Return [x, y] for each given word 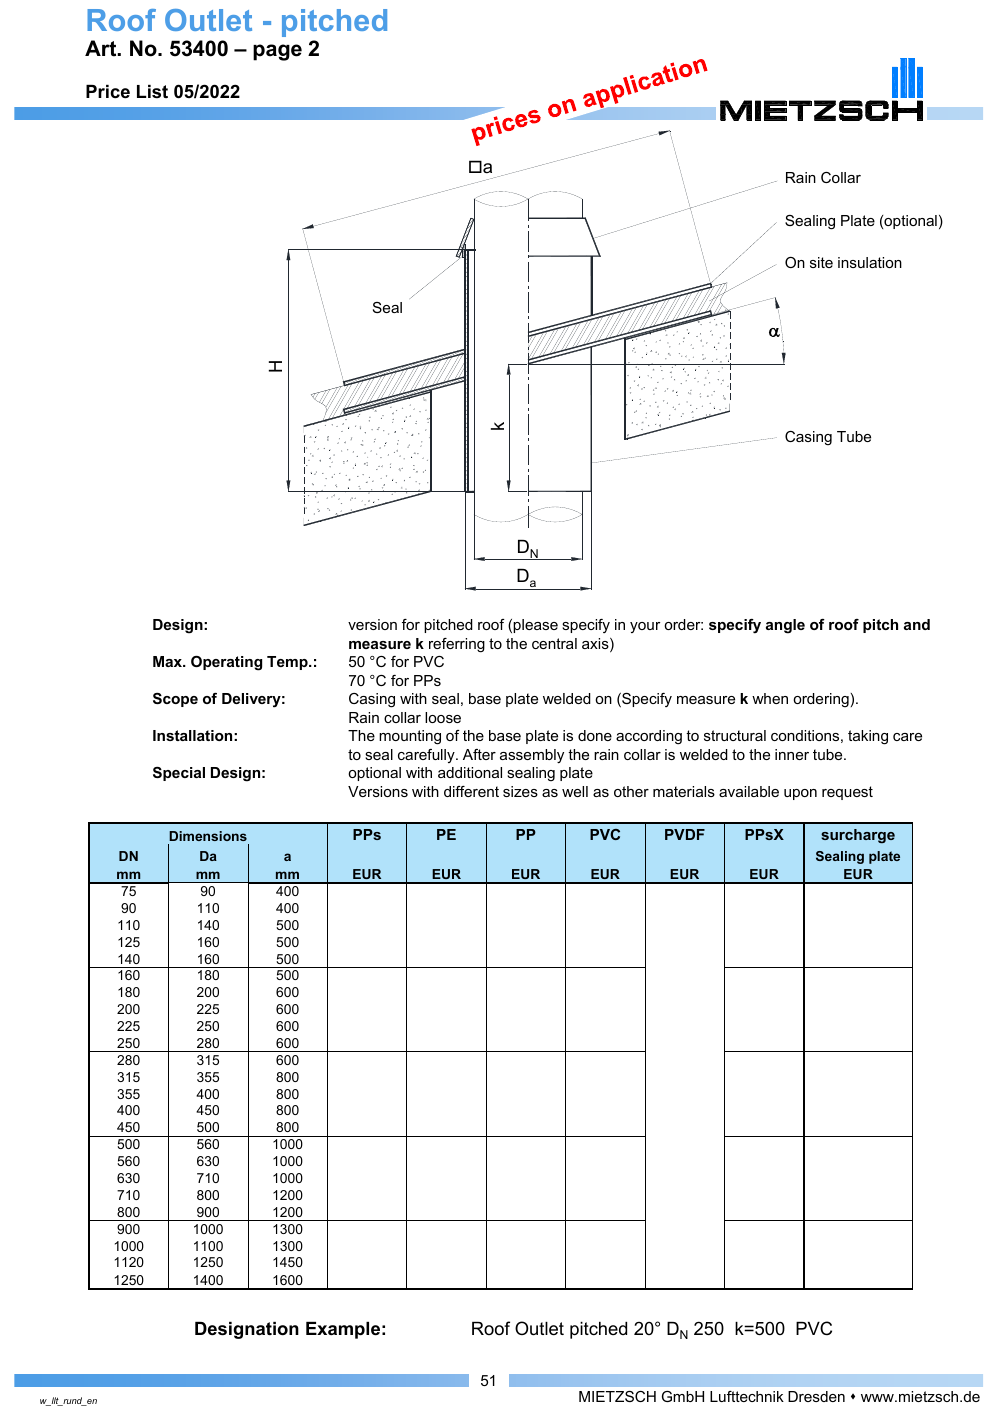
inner [792, 754]
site [821, 262]
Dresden [816, 1396]
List [152, 91]
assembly [532, 756]
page [277, 52]
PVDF [685, 834]
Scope [175, 700]
